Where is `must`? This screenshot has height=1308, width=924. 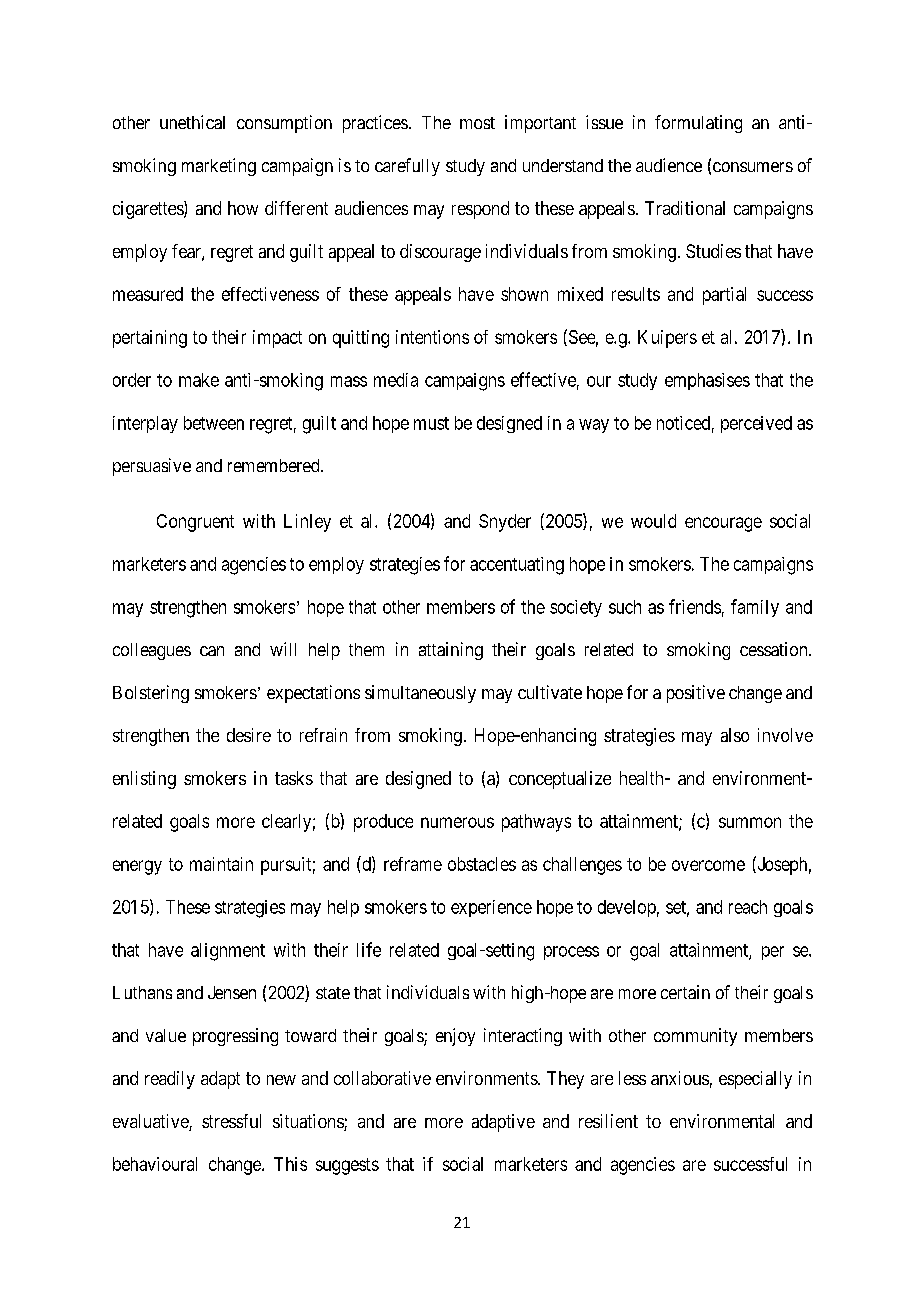
must is located at coordinates (431, 423).
